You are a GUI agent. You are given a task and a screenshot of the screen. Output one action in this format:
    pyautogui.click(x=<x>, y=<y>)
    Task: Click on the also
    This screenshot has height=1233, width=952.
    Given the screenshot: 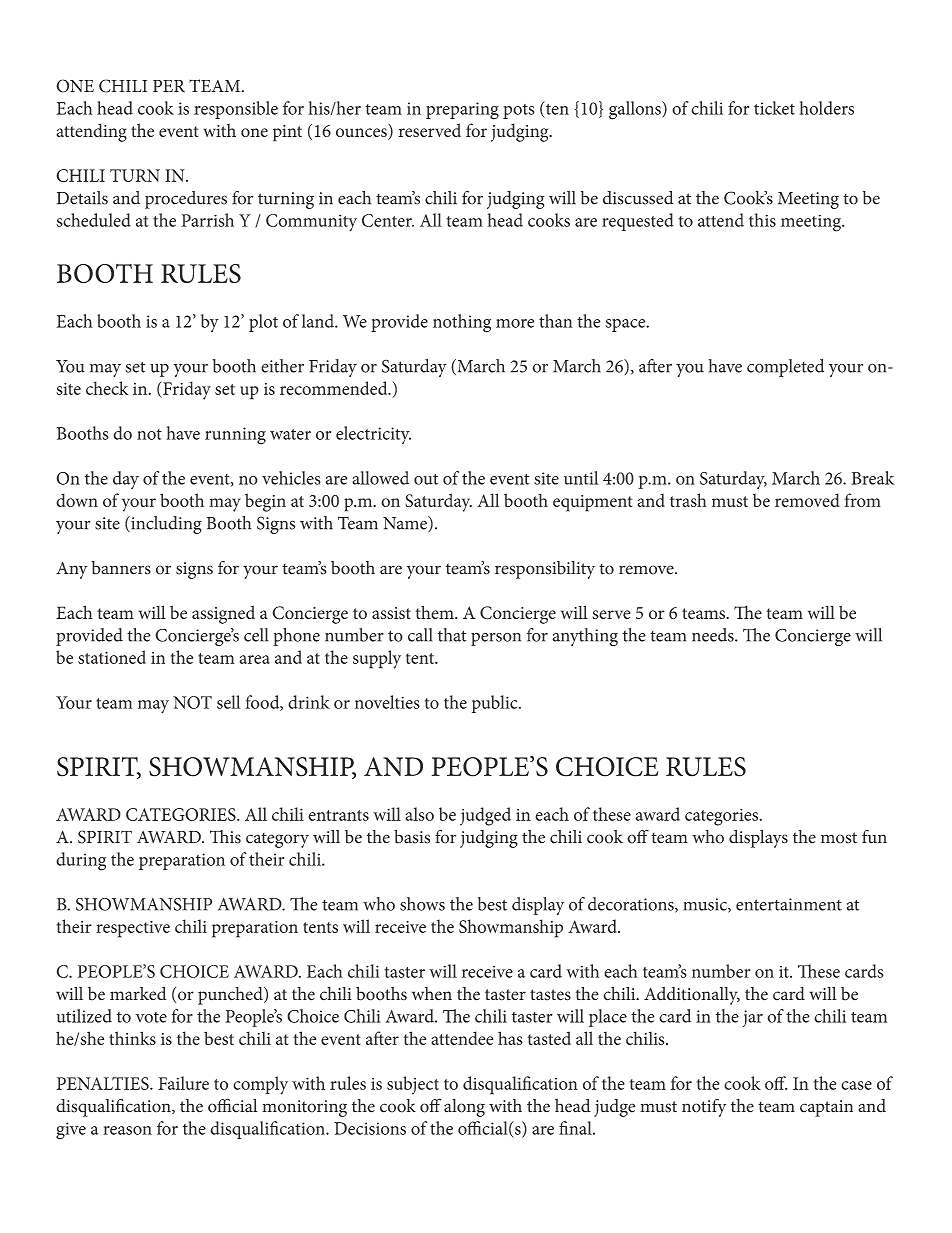 What is the action you would take?
    pyautogui.click(x=419, y=814)
